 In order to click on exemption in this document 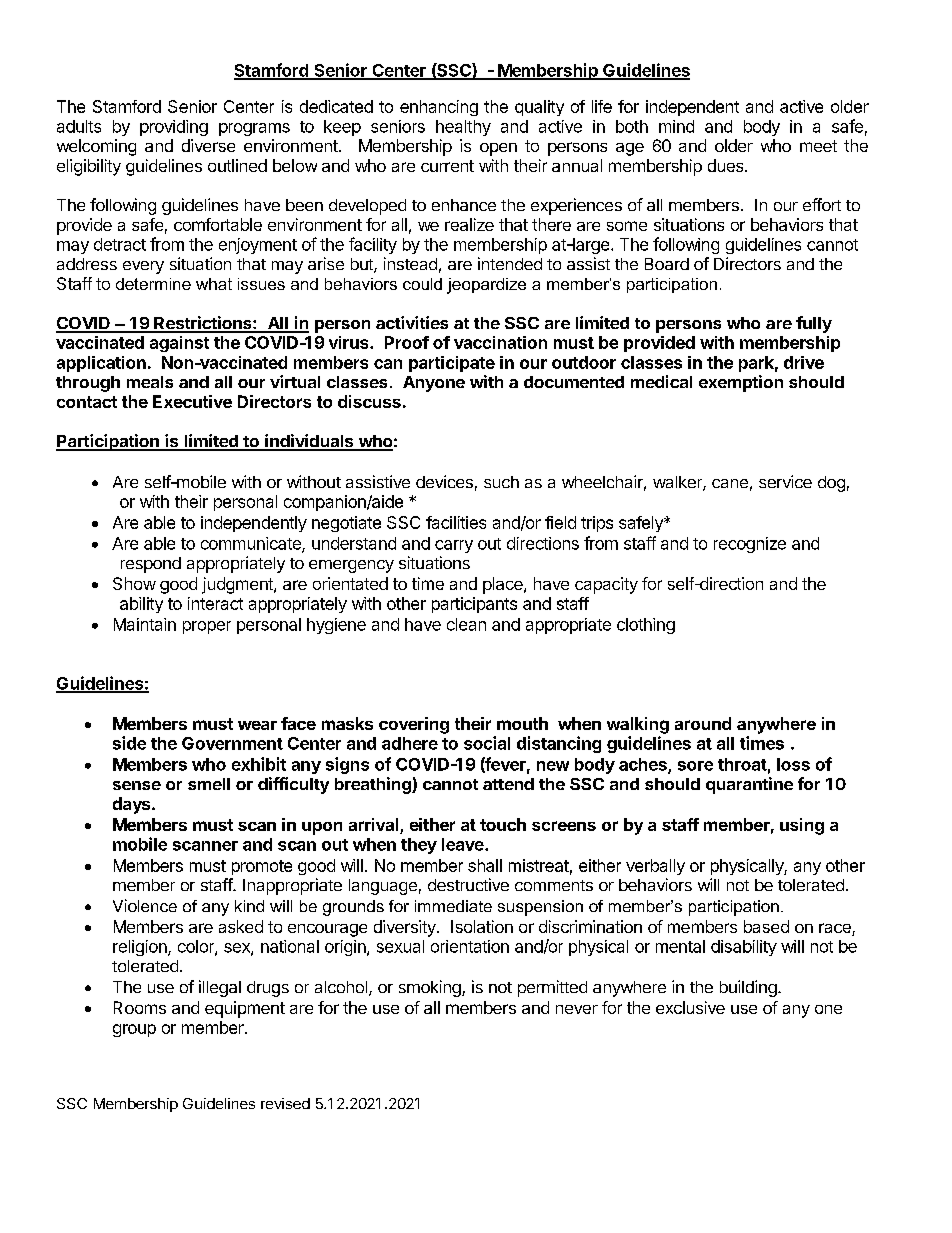, I will do `click(741, 383)`.
